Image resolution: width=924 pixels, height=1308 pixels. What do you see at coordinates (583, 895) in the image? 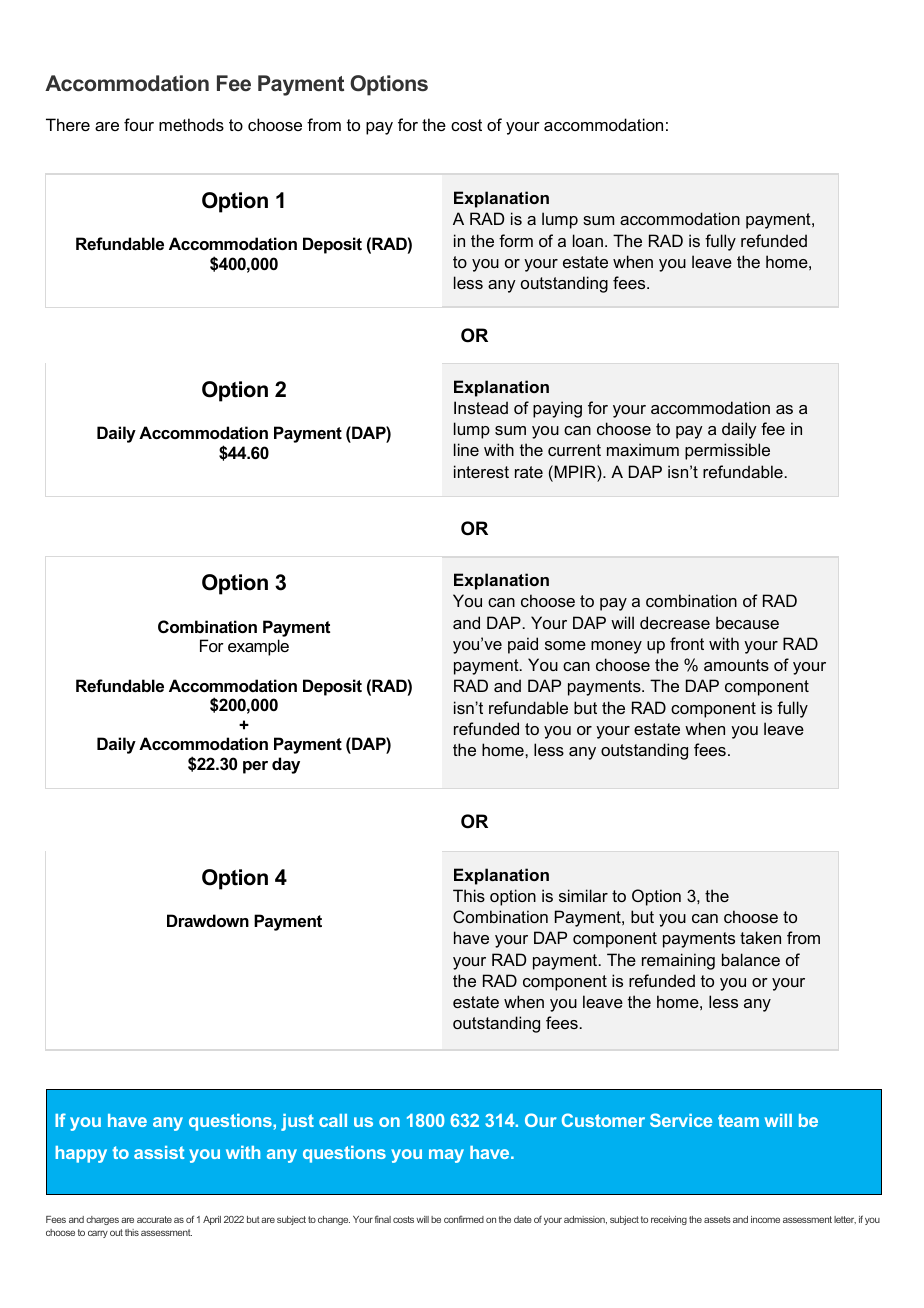
I see `similar` at bounding box center [583, 895].
